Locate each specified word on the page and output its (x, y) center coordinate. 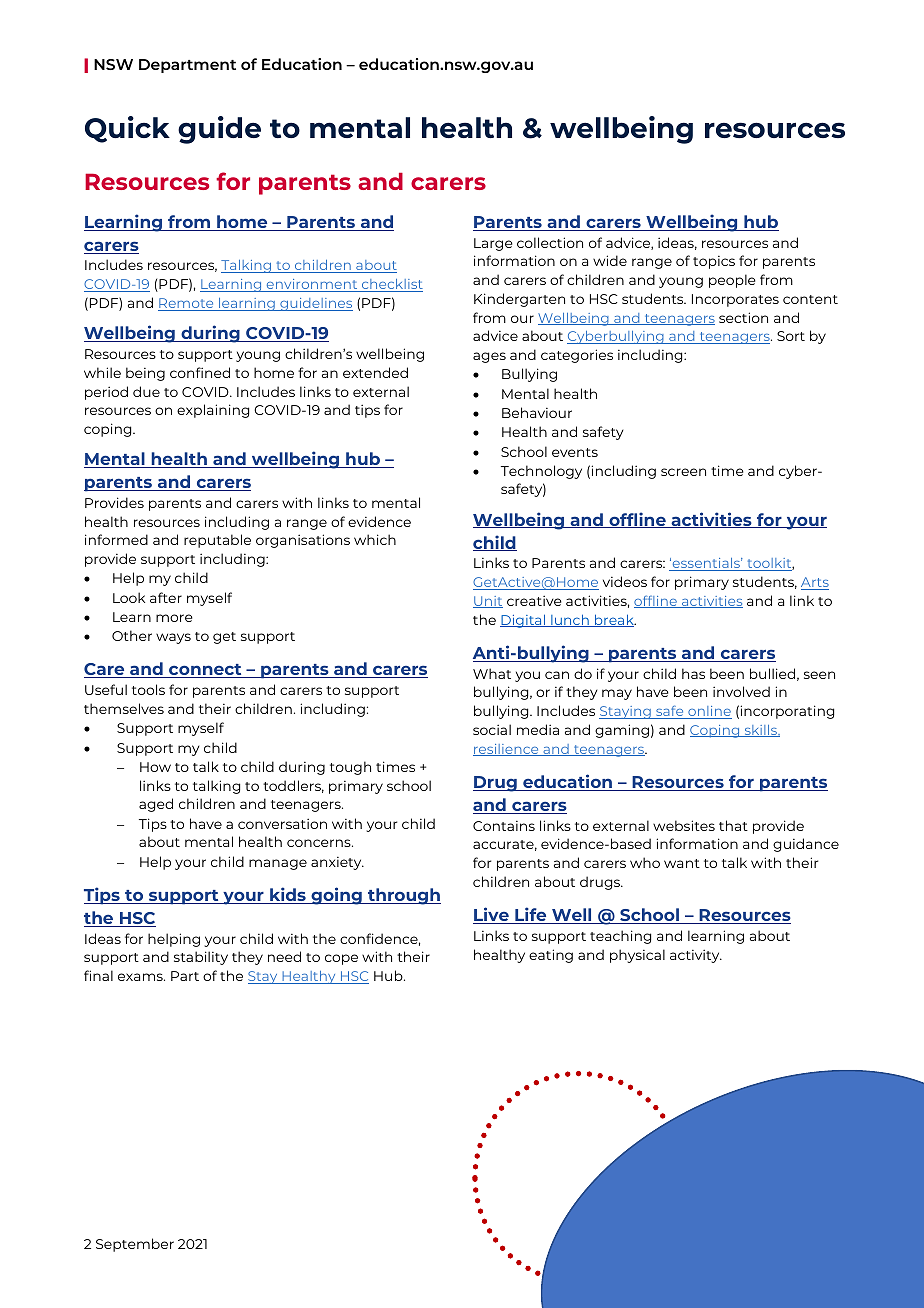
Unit (488, 602)
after (166, 597)
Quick (127, 129)
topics (714, 262)
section (743, 317)
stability (201, 958)
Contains (504, 826)
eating (551, 956)
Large (493, 244)
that (733, 825)
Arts (815, 583)
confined (200, 372)
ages (489, 357)
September (135, 1245)
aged (156, 805)
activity (696, 956)
